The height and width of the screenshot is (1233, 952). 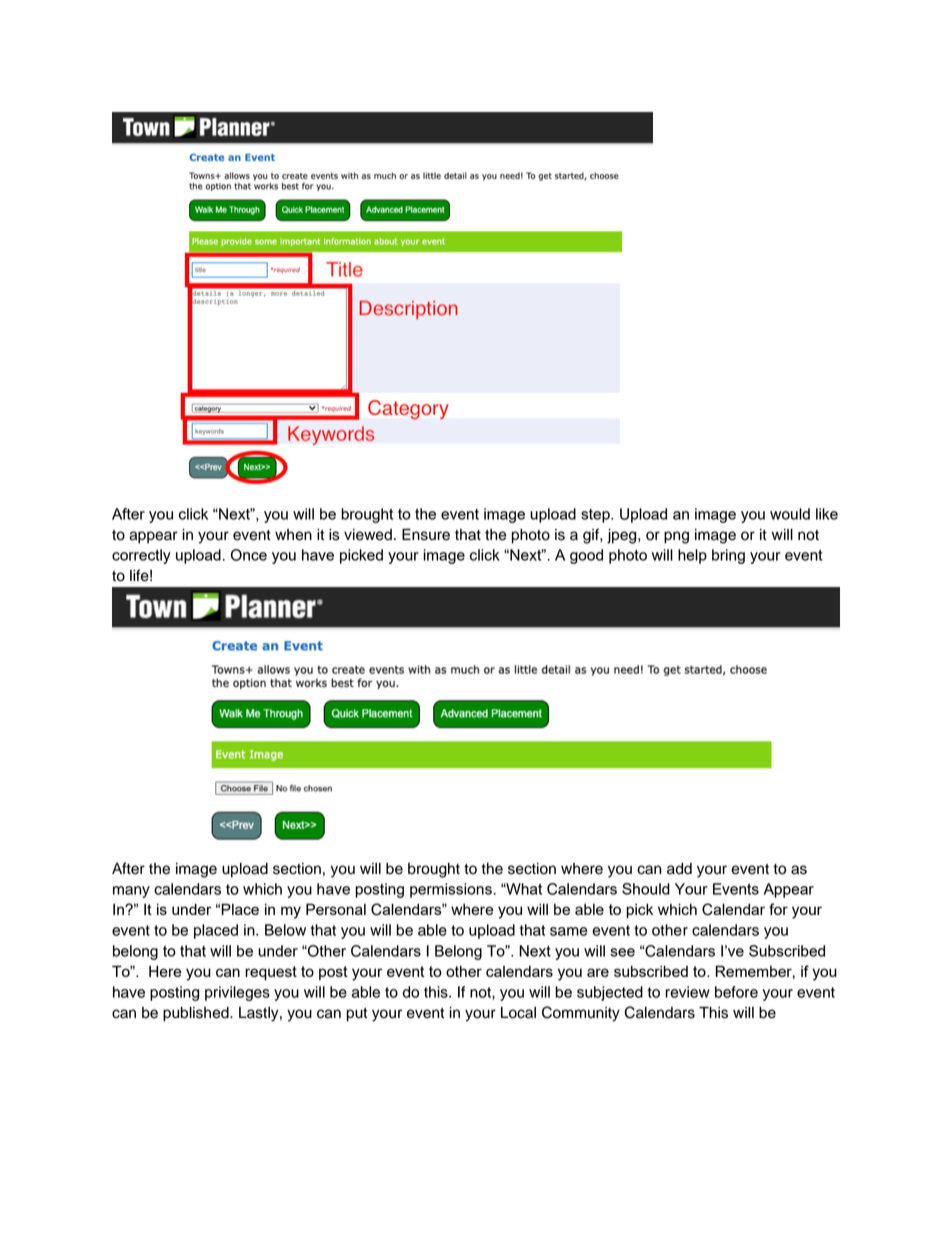 What do you see at coordinates (679, 869) in the screenshot?
I see `add` at bounding box center [679, 869].
